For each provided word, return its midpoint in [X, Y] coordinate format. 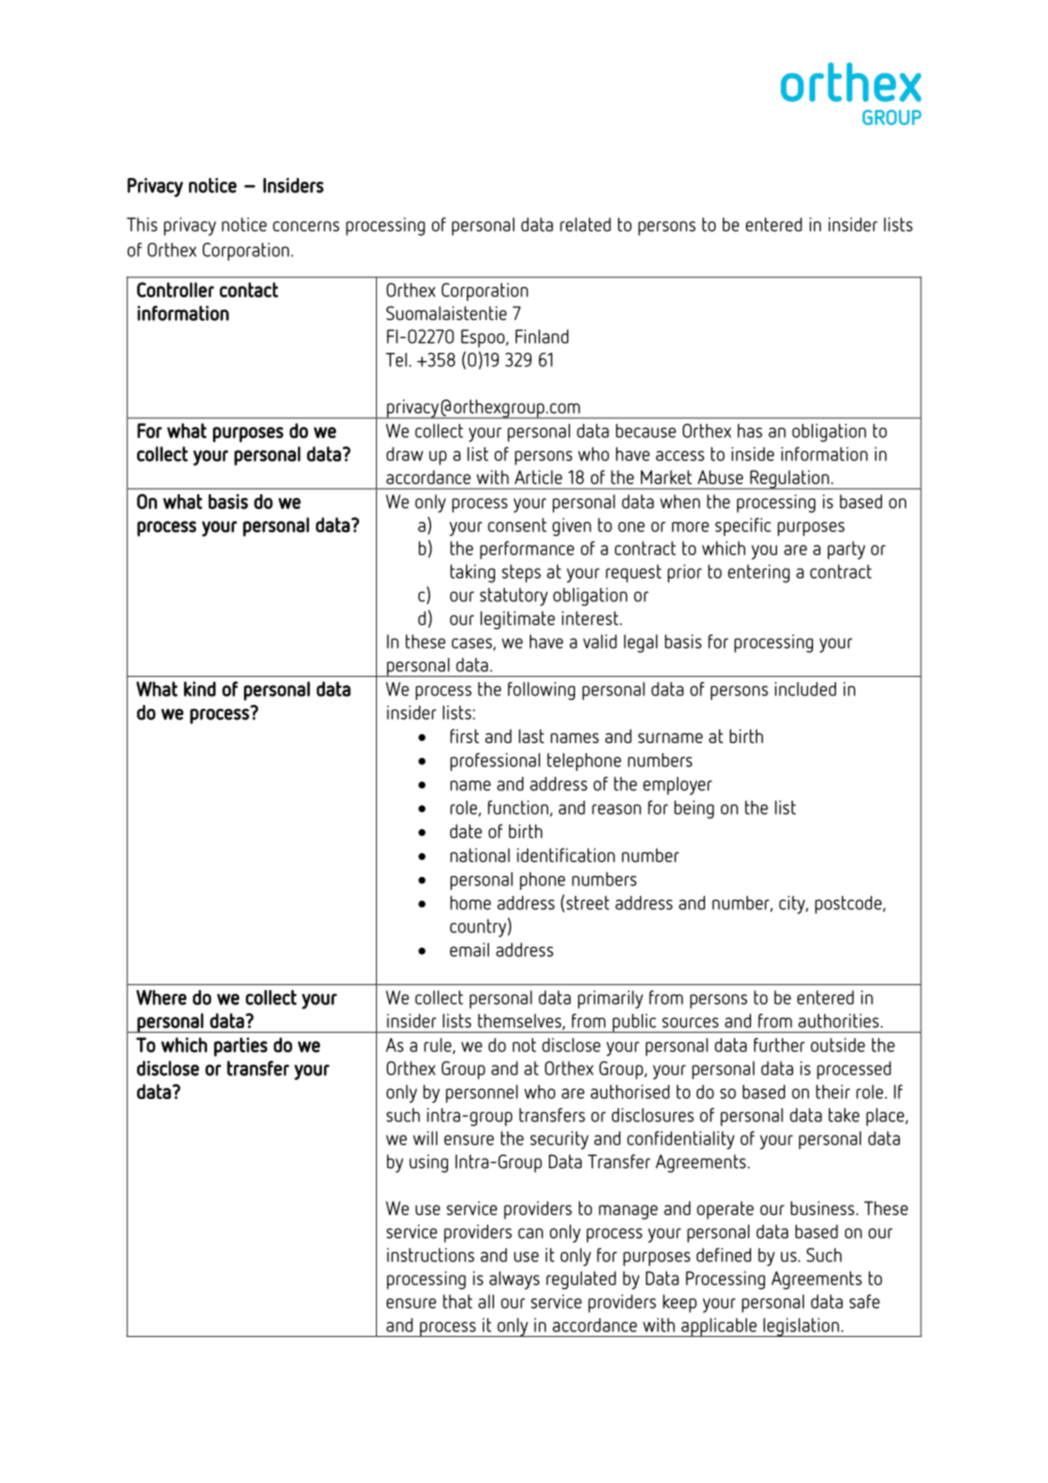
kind [200, 689]
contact [249, 290]
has [750, 431]
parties [241, 1047]
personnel [482, 1094]
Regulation [789, 480]
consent [517, 525]
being [694, 809]
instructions [430, 1255]
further [779, 1045]
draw [404, 454]
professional [495, 762]
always [514, 1280]
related [585, 224]
